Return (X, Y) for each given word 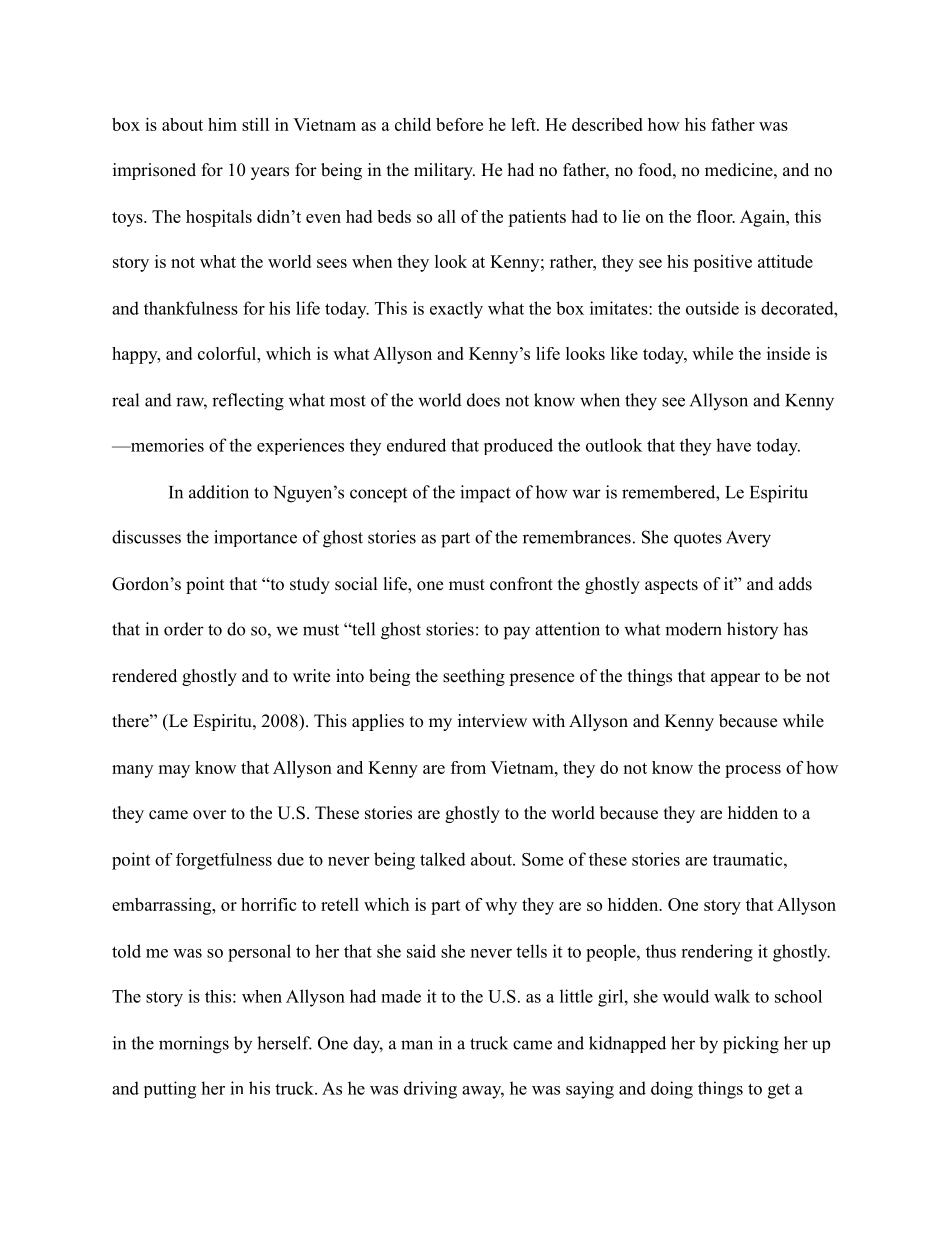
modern (693, 629)
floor (716, 216)
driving (430, 1090)
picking (751, 1045)
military (444, 171)
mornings (194, 1045)
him (222, 124)
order (184, 629)
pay (517, 633)
